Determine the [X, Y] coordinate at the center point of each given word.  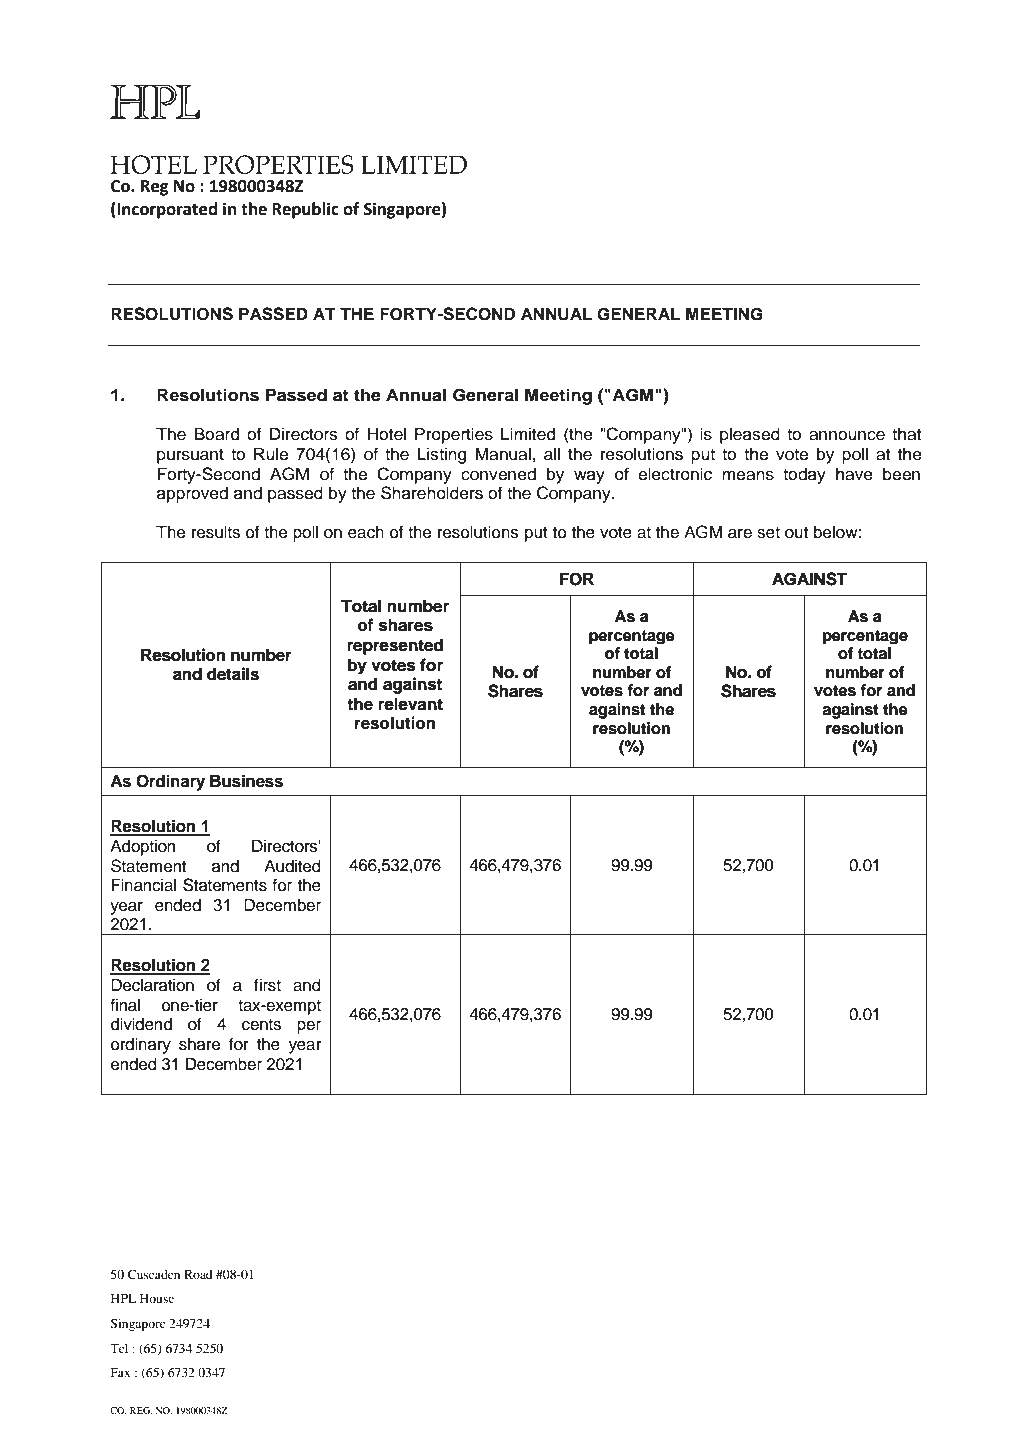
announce [847, 436]
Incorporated [166, 210]
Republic [305, 210]
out [796, 533]
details [233, 674]
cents [261, 1025]
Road [198, 1274]
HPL [123, 1298]
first [267, 985]
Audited [292, 866]
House [157, 1298]
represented [395, 646]
